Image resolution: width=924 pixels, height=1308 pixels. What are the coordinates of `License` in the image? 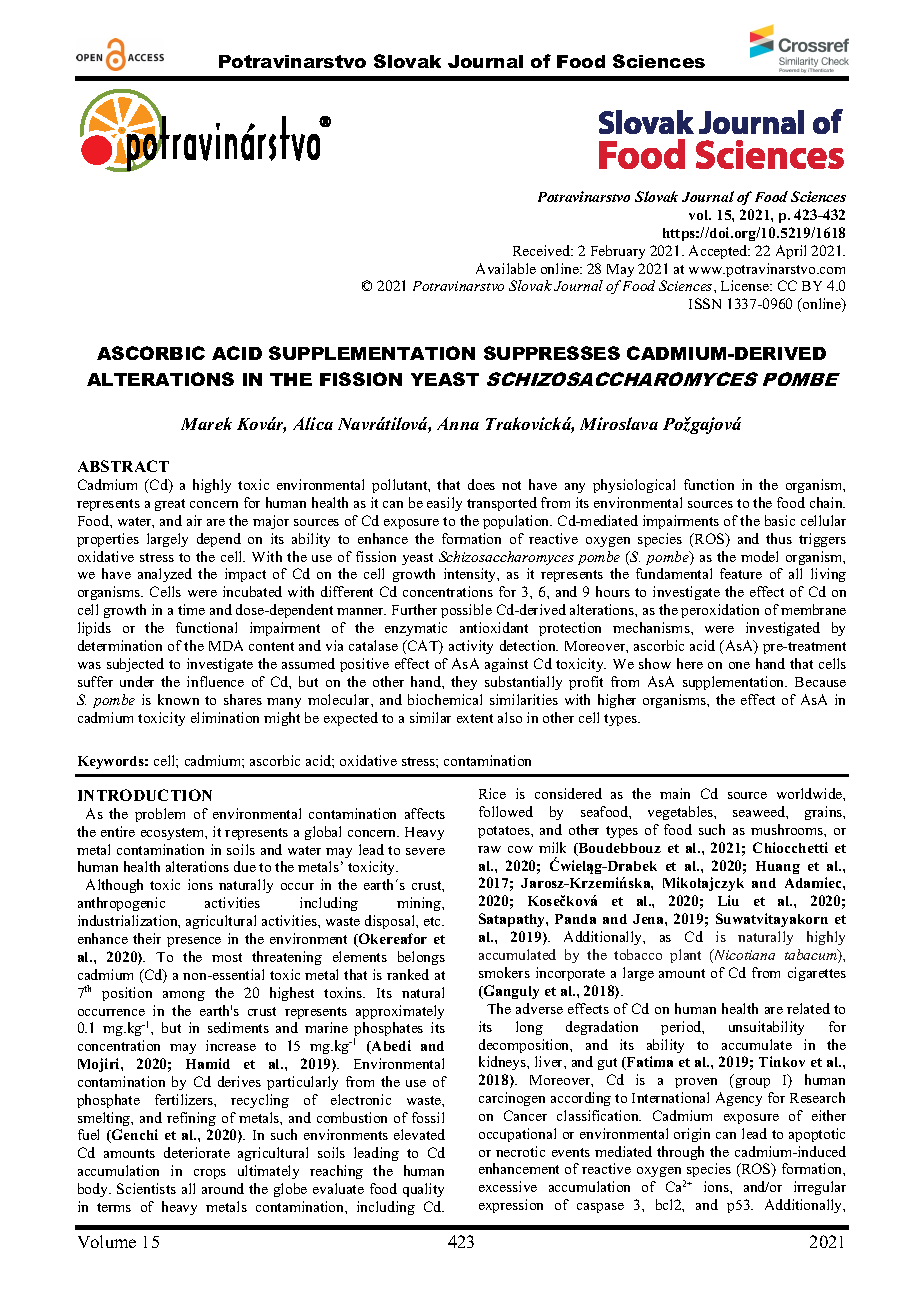 It's located at (746, 285).
